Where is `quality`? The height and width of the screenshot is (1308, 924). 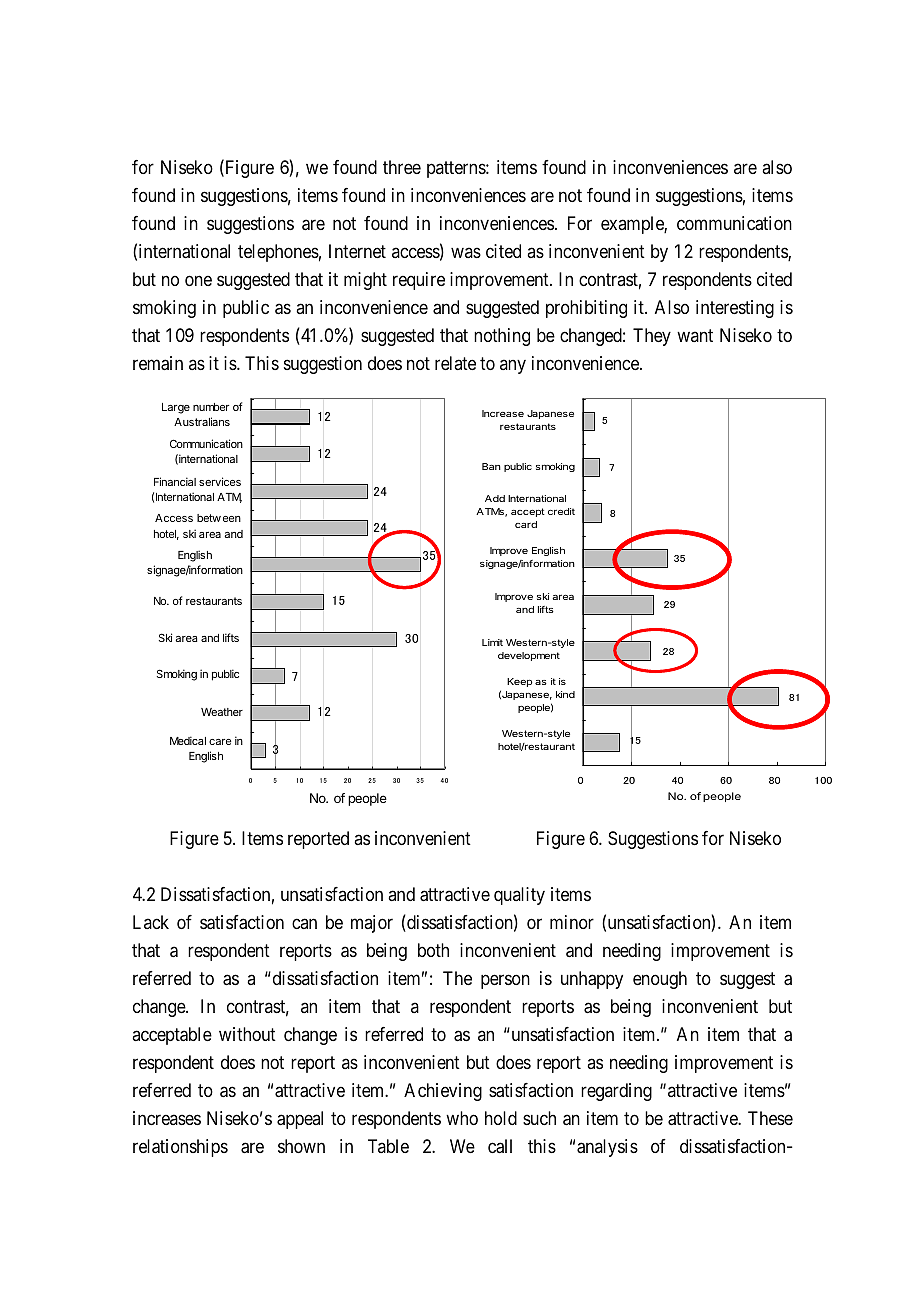 quality is located at coordinates (519, 896).
